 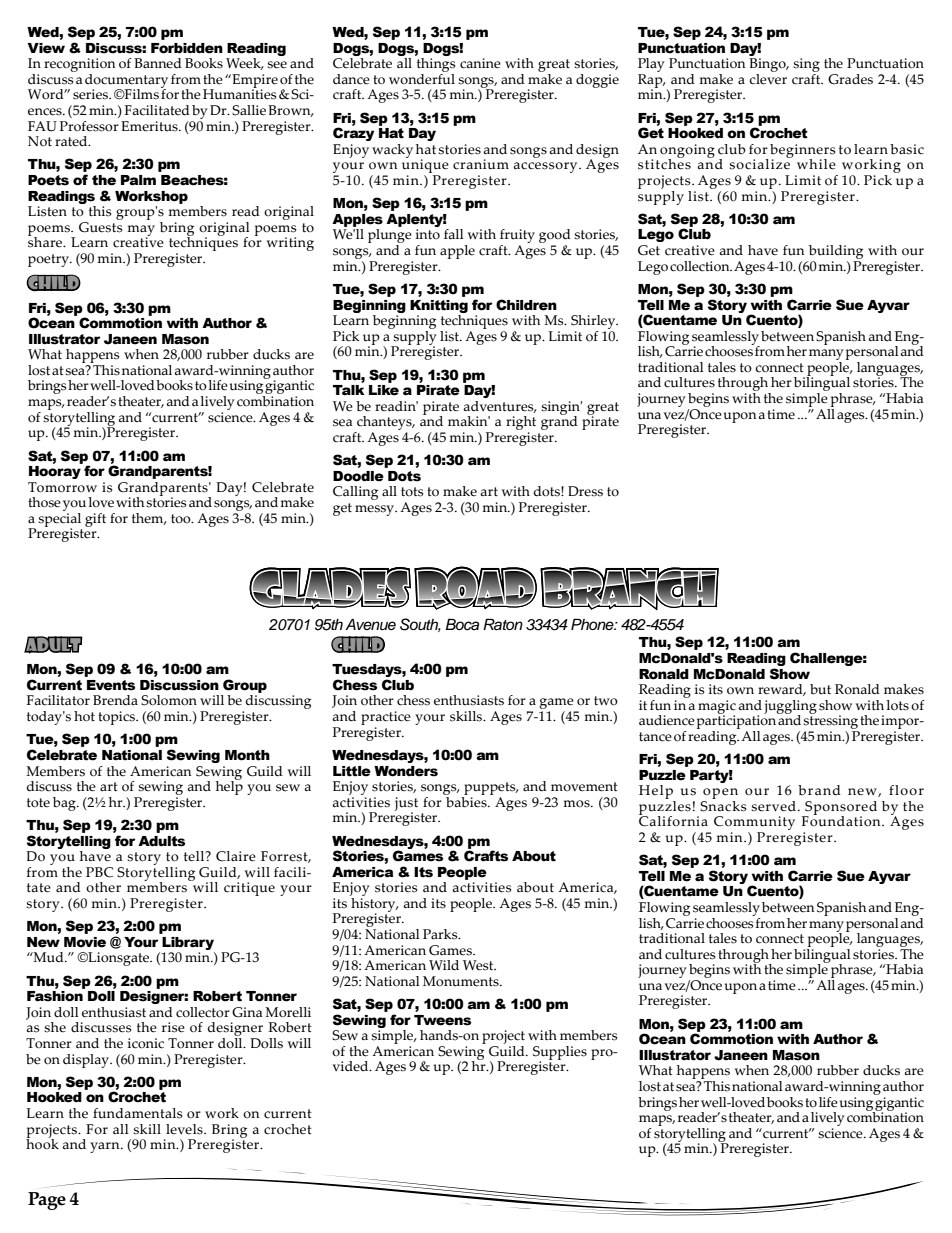 I want to click on Supplies, so click(x=560, y=1054).
